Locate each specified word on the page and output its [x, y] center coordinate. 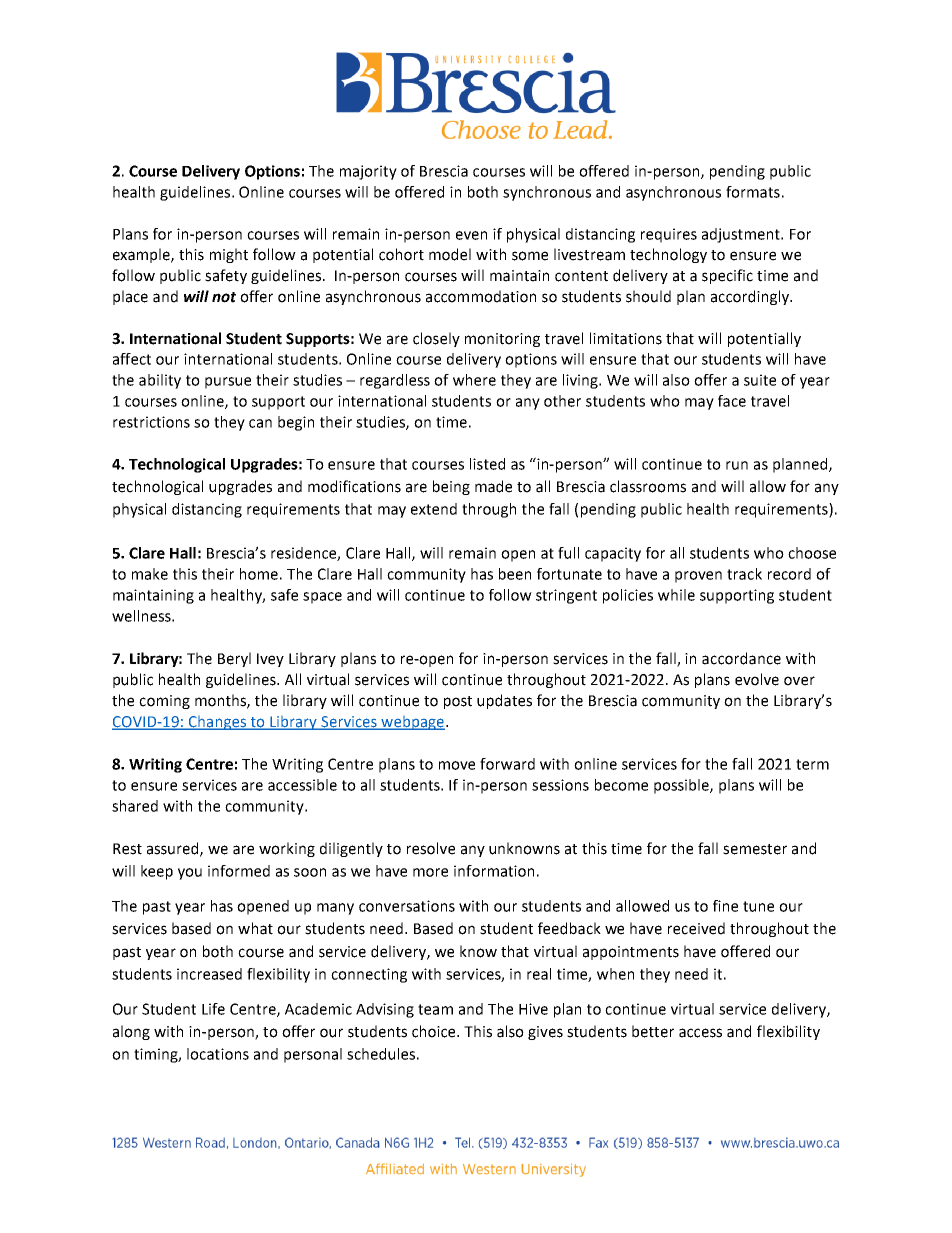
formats [753, 192]
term [812, 764]
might [229, 255]
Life [213, 1009]
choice [435, 1031]
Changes [217, 723]
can [260, 423]
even [471, 235]
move [457, 765]
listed [487, 464]
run [737, 465]
